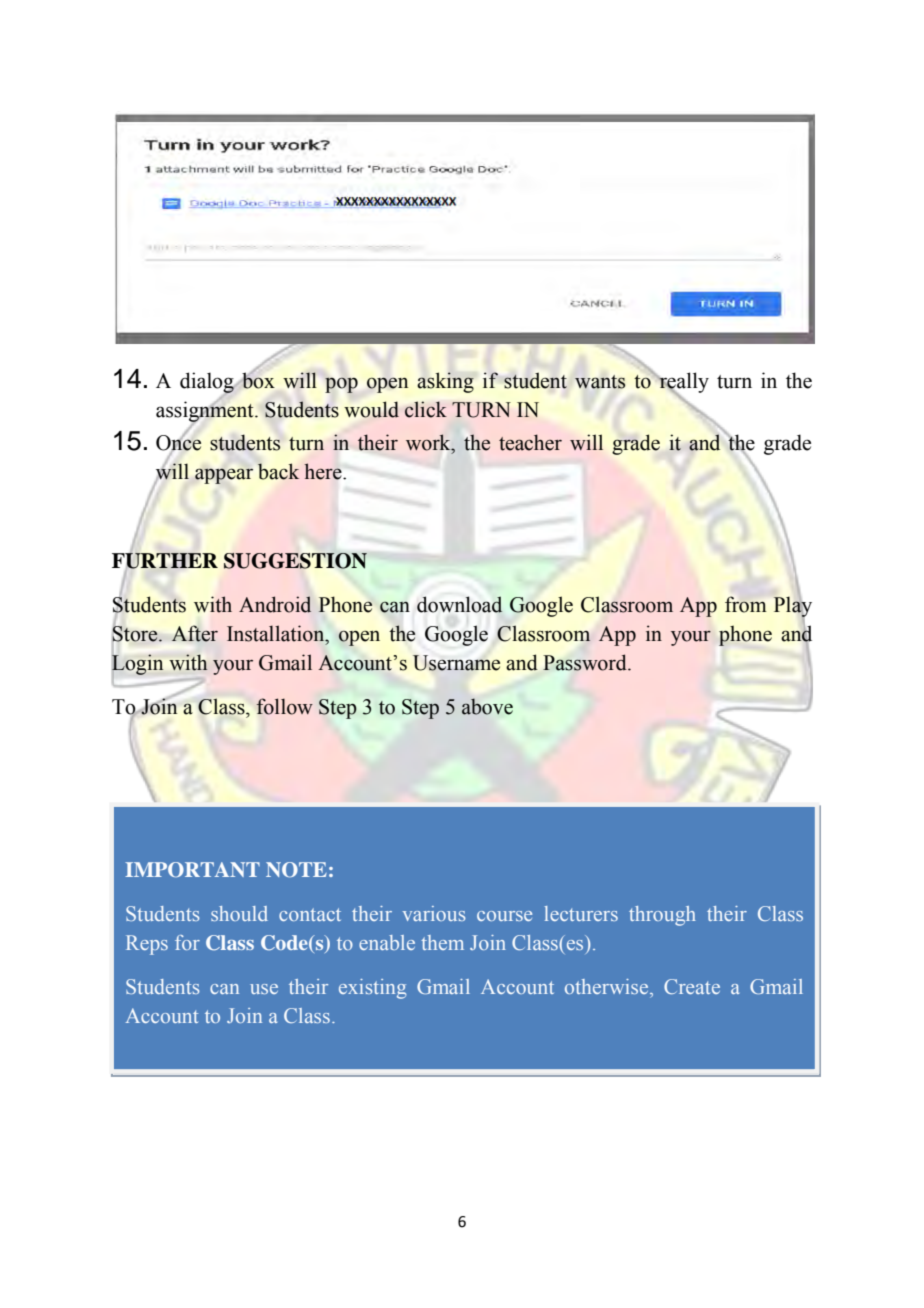 Image resolution: width=924 pixels, height=1308 pixels. What do you see at coordinates (442, 942) in the image?
I see `them` at bounding box center [442, 942].
